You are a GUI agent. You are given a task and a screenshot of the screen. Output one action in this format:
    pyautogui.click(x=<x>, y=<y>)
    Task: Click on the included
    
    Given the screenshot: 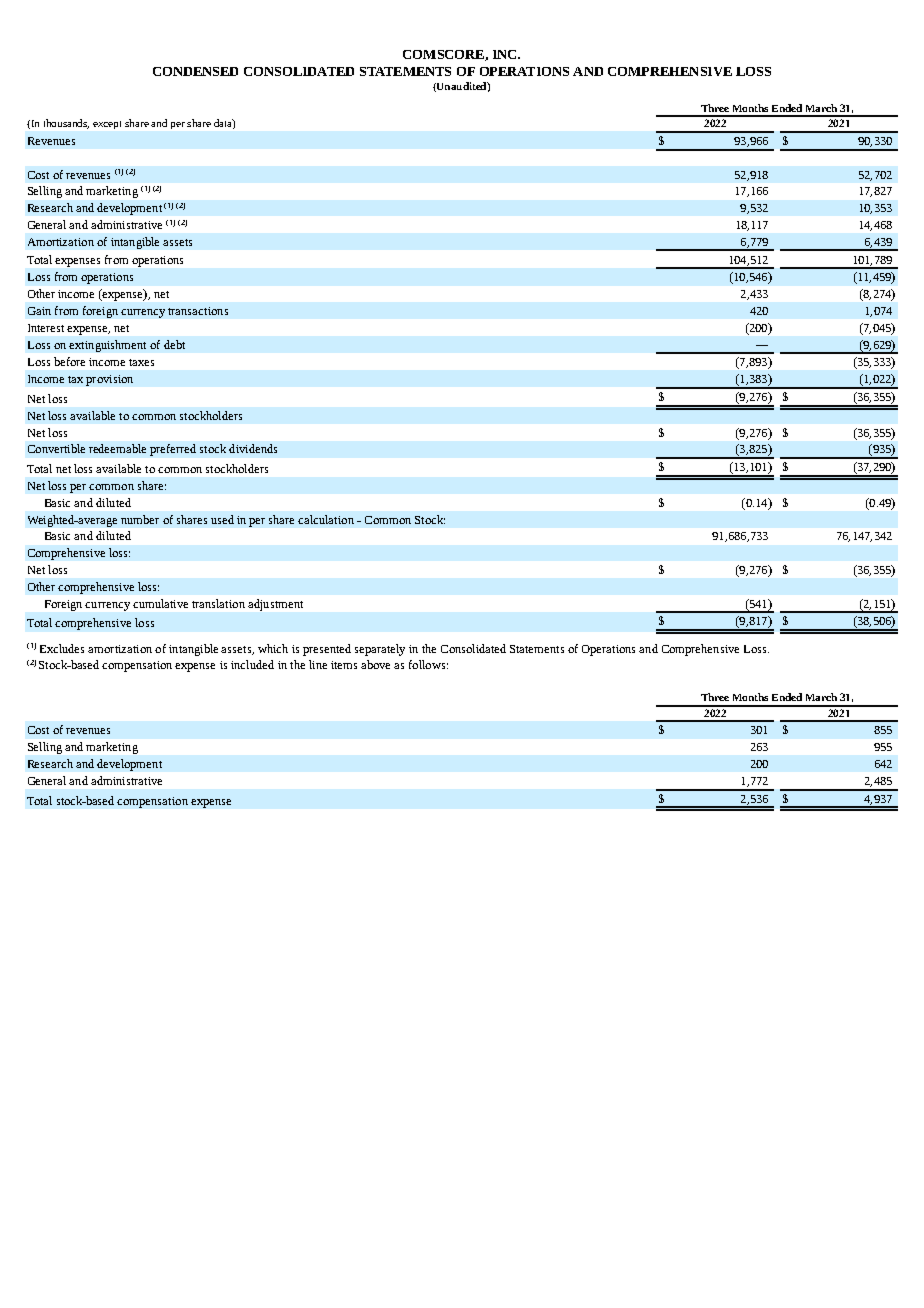 What is the action you would take?
    pyautogui.click(x=252, y=664)
